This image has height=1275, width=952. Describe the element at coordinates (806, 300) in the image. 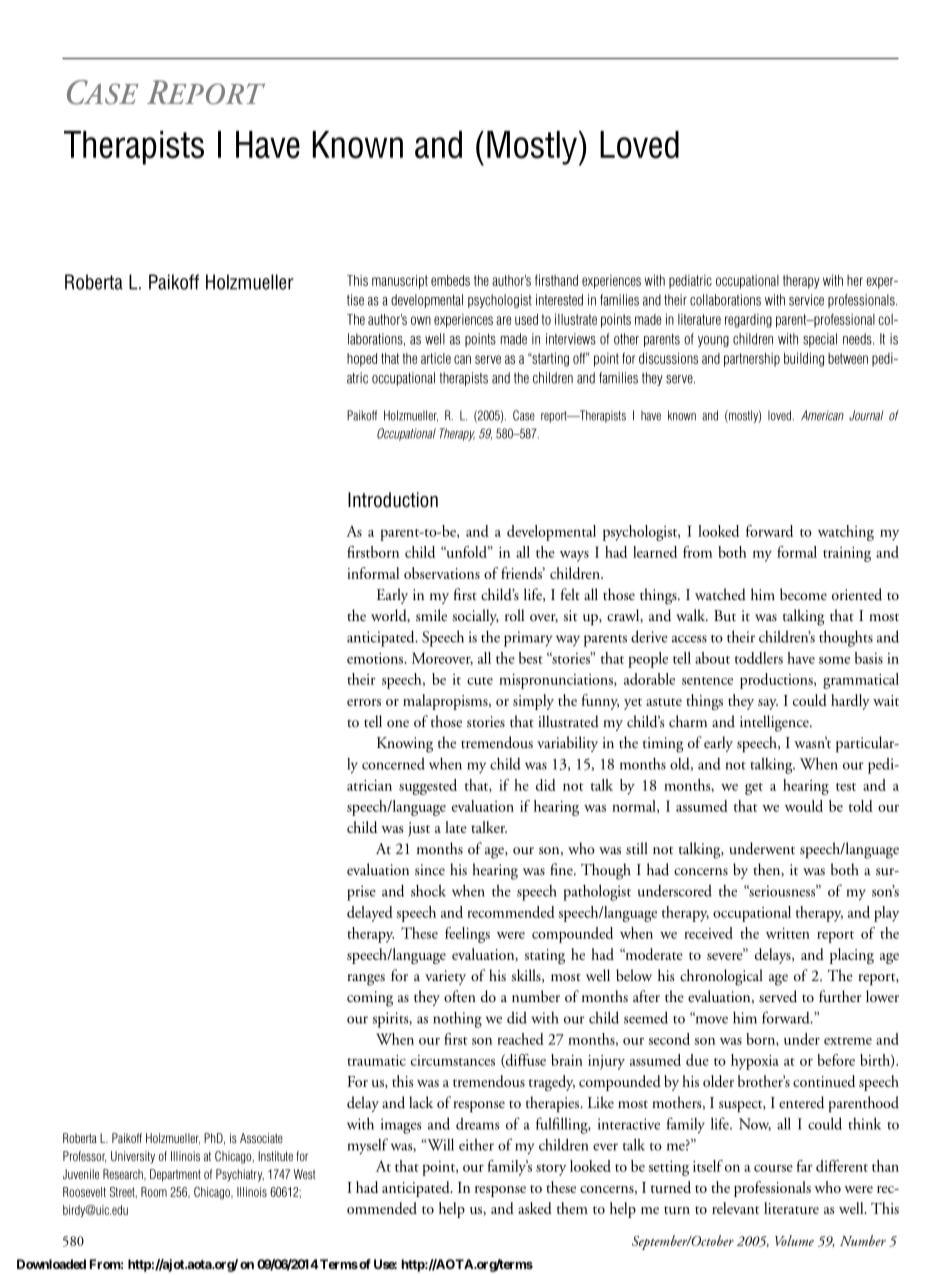

I see `service` at that location.
